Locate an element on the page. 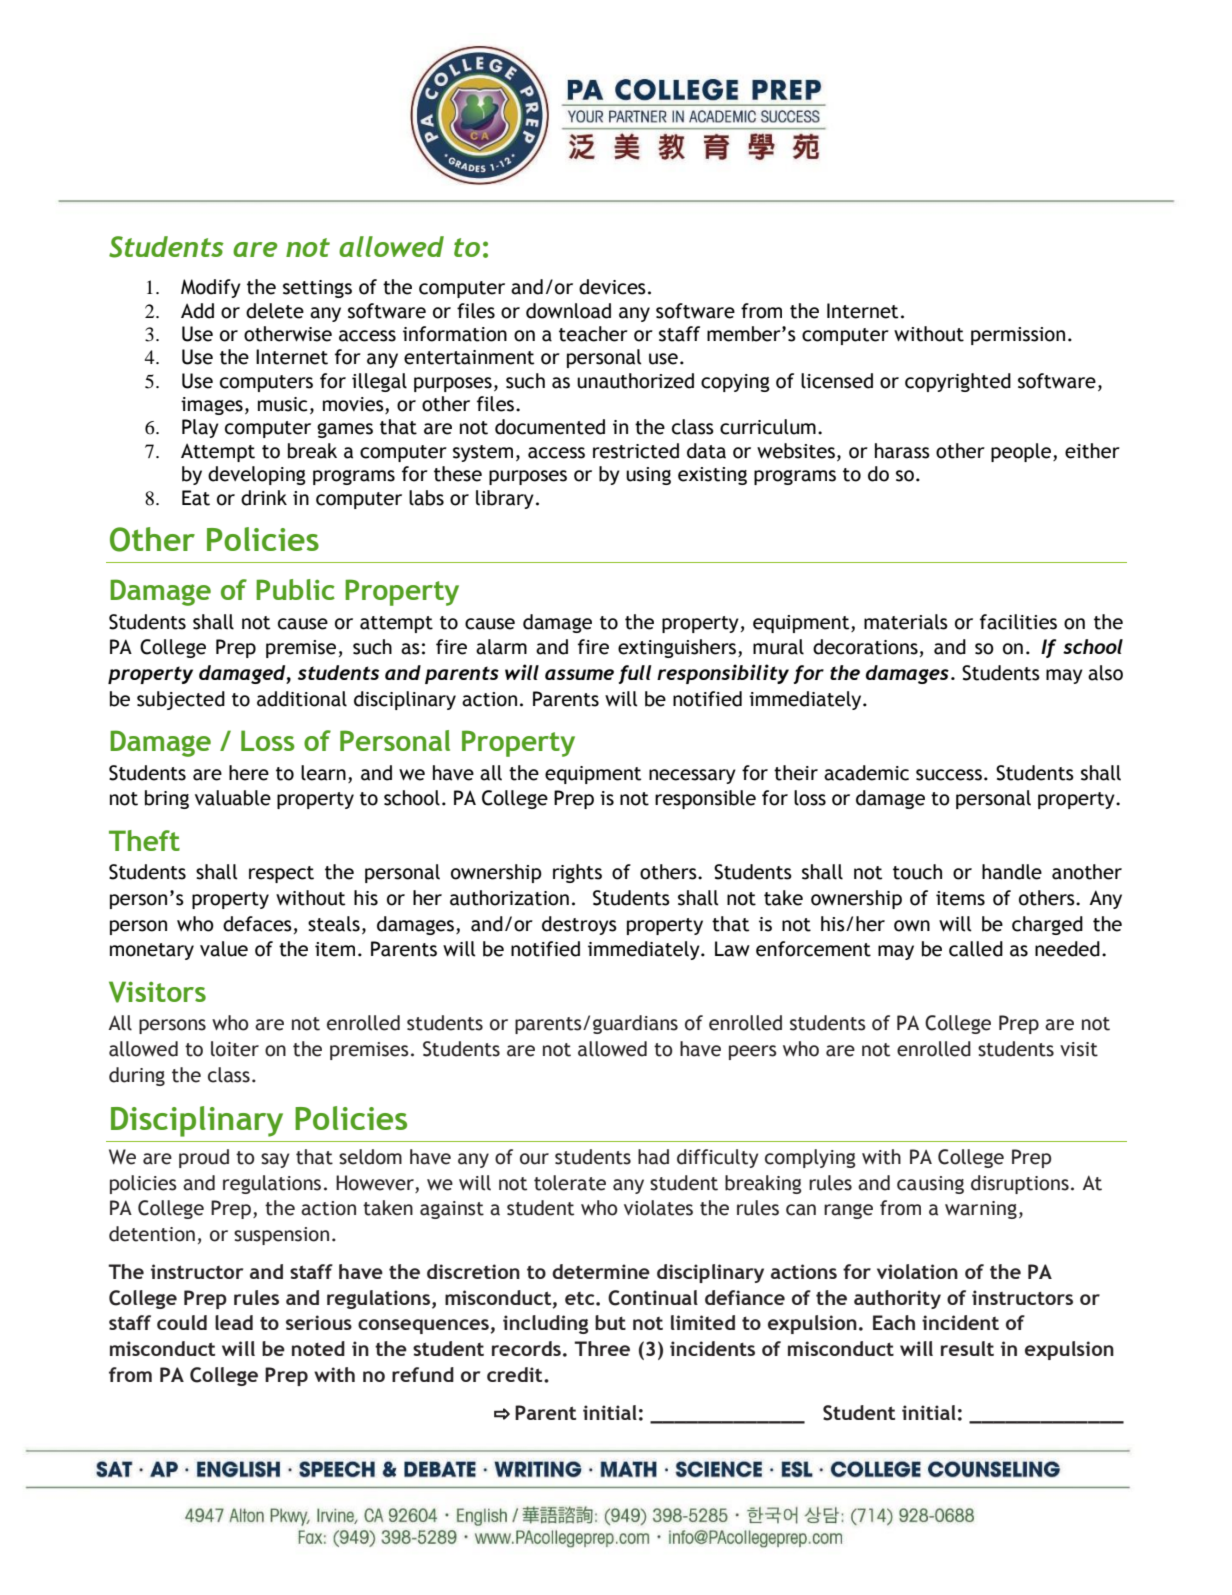 The width and height of the document is (1232, 1595). result is located at coordinates (967, 1348).
